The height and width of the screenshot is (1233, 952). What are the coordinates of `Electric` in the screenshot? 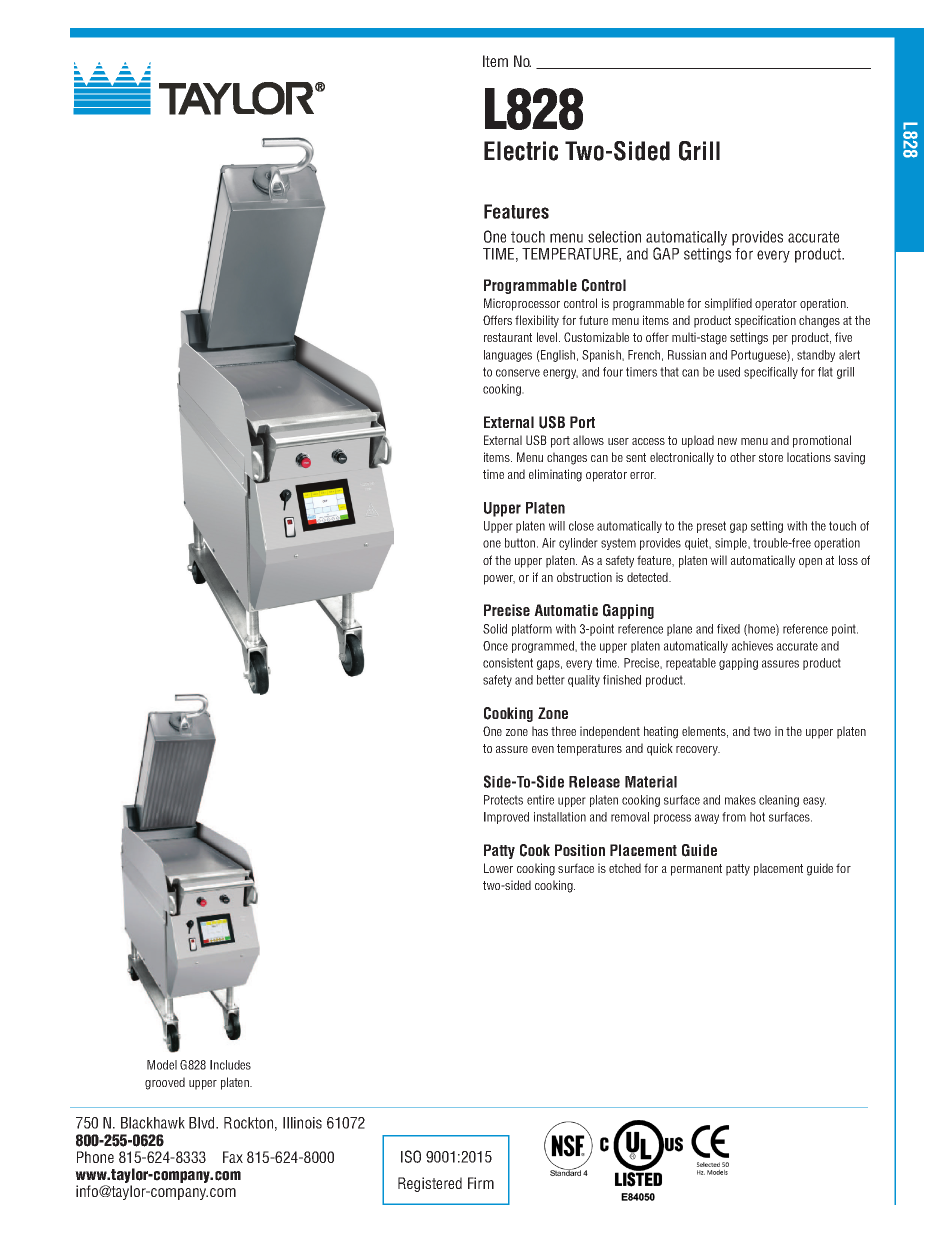 It's located at (521, 151).
